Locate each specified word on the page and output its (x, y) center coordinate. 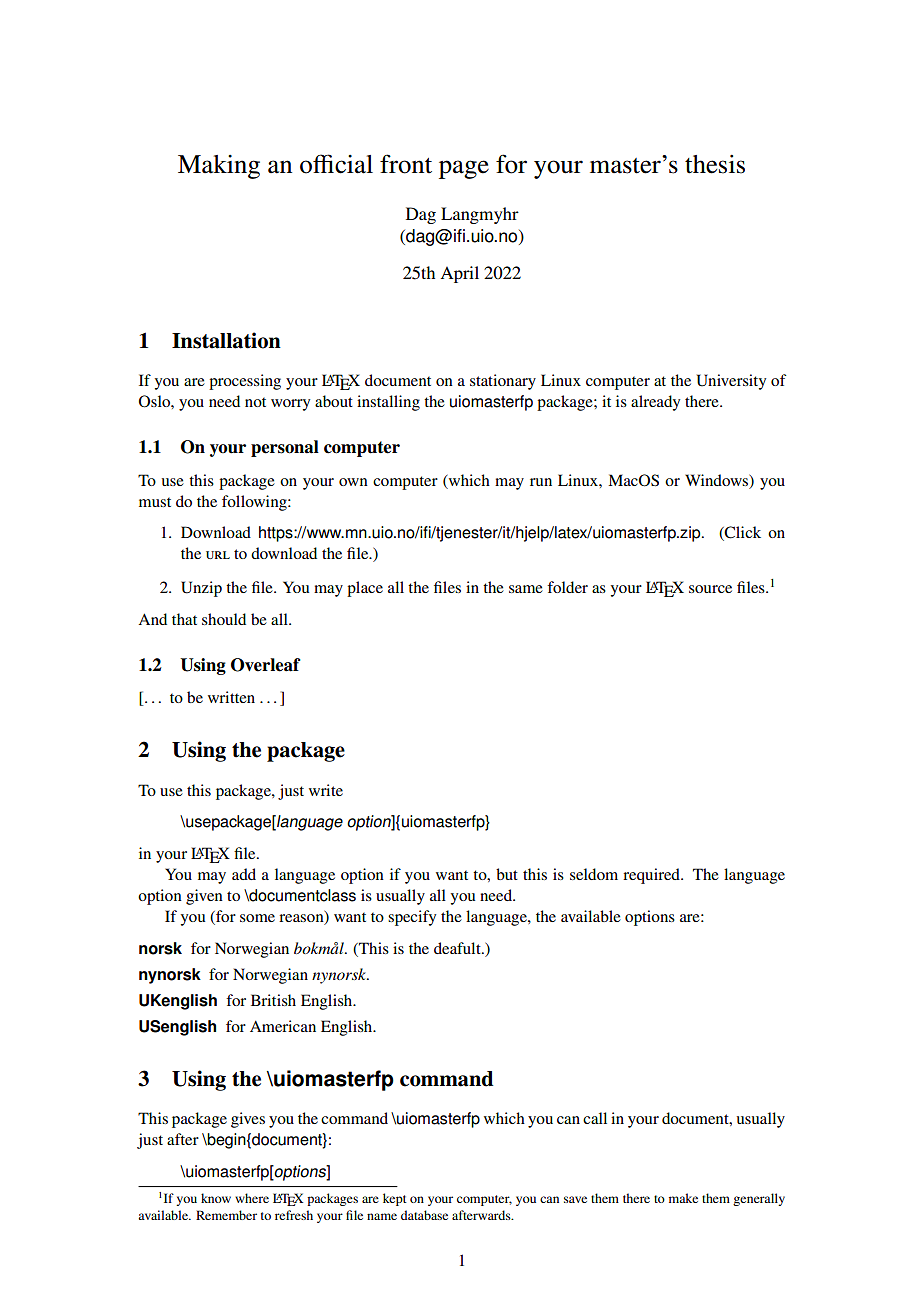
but (507, 874)
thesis (715, 164)
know (216, 1198)
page (464, 169)
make (683, 1198)
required (652, 876)
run (541, 482)
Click (742, 533)
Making (219, 167)
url (218, 555)
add (244, 874)
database (424, 1215)
